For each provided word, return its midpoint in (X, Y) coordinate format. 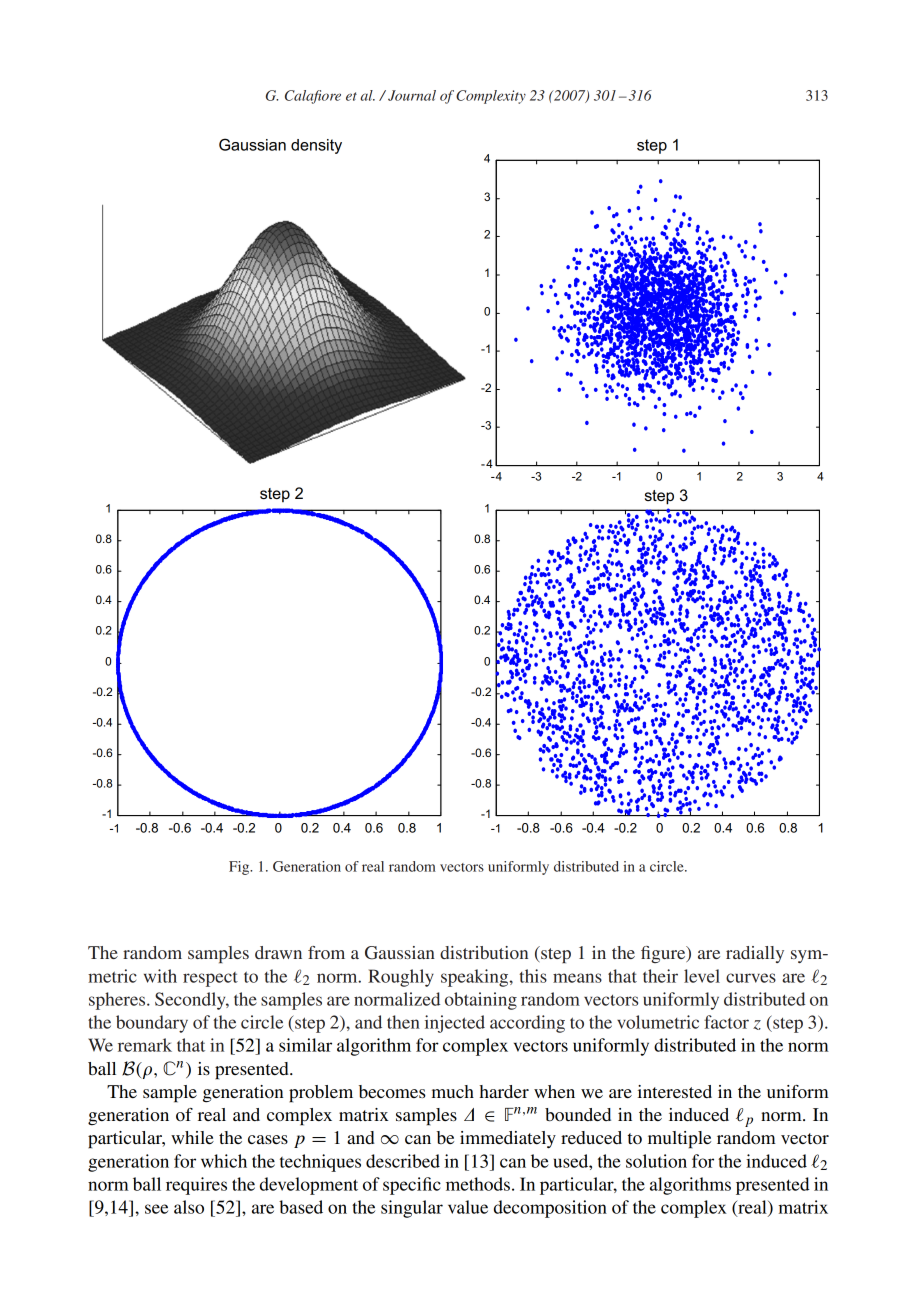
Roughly (401, 978)
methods (478, 1184)
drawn (278, 952)
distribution (484, 952)
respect (210, 979)
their (660, 976)
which (224, 1161)
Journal (412, 95)
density (316, 146)
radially (755, 954)
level (702, 976)
